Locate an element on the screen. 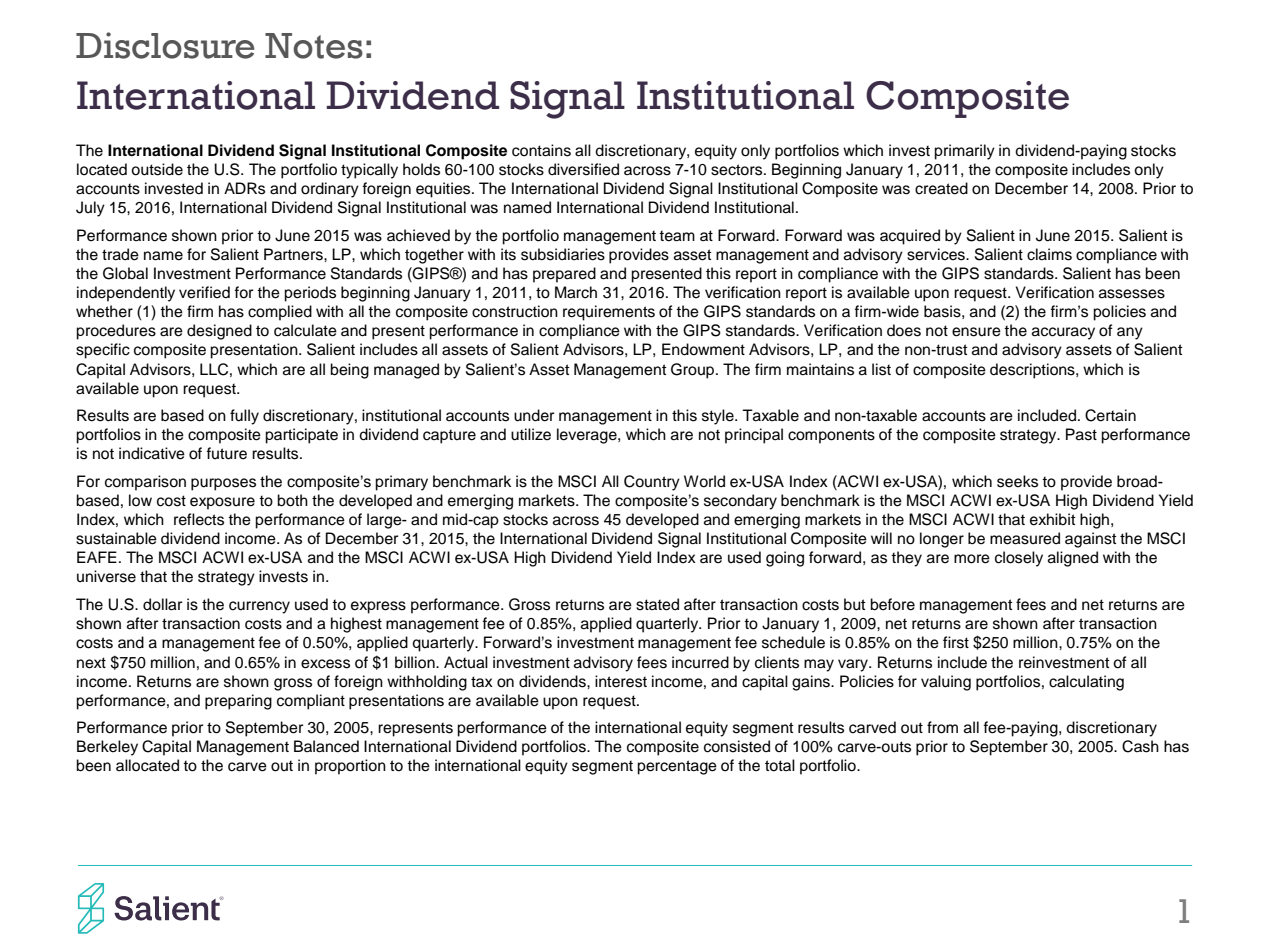 The height and width of the screenshot is (952, 1270). March is located at coordinates (576, 292).
